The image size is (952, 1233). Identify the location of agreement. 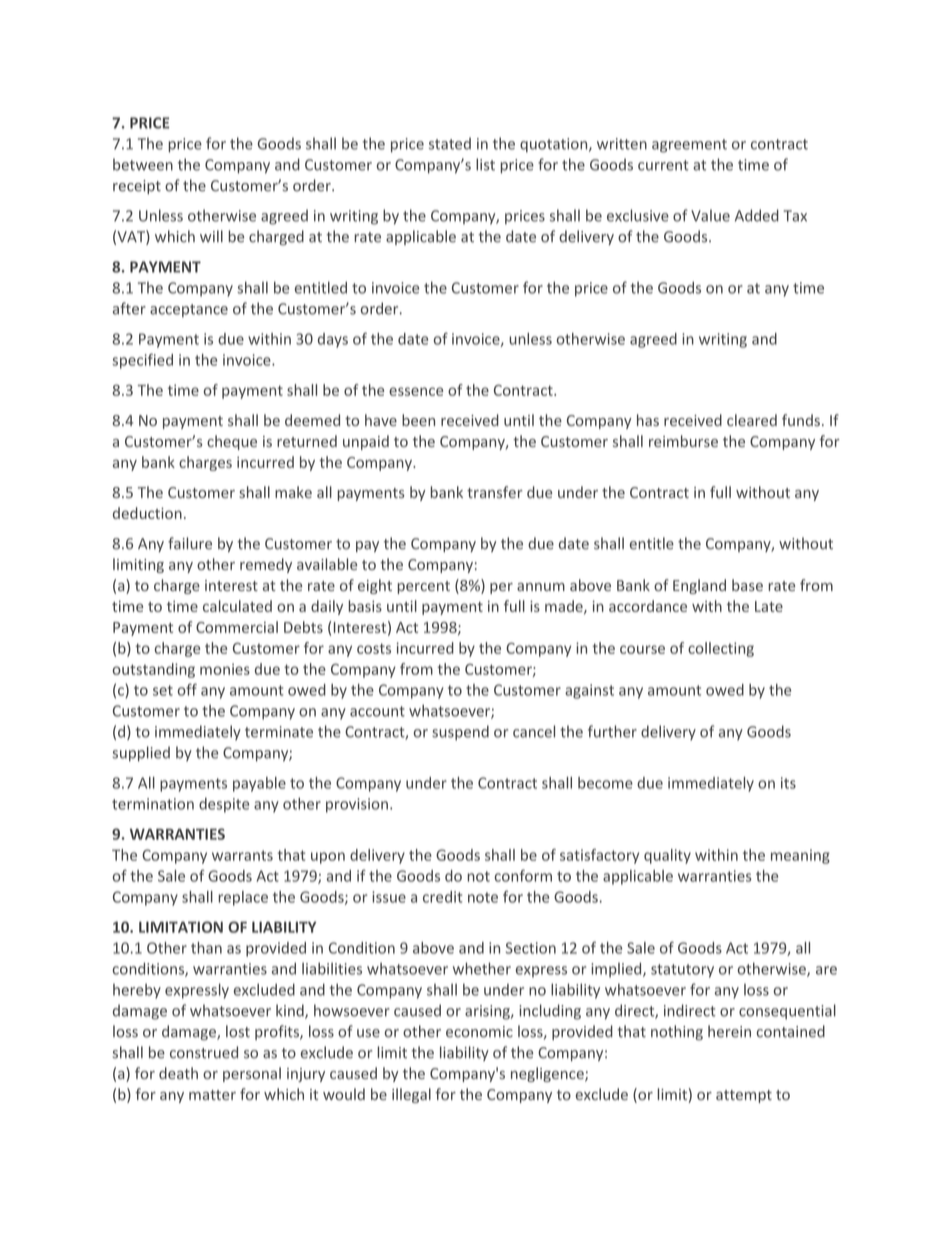
(689, 146).
